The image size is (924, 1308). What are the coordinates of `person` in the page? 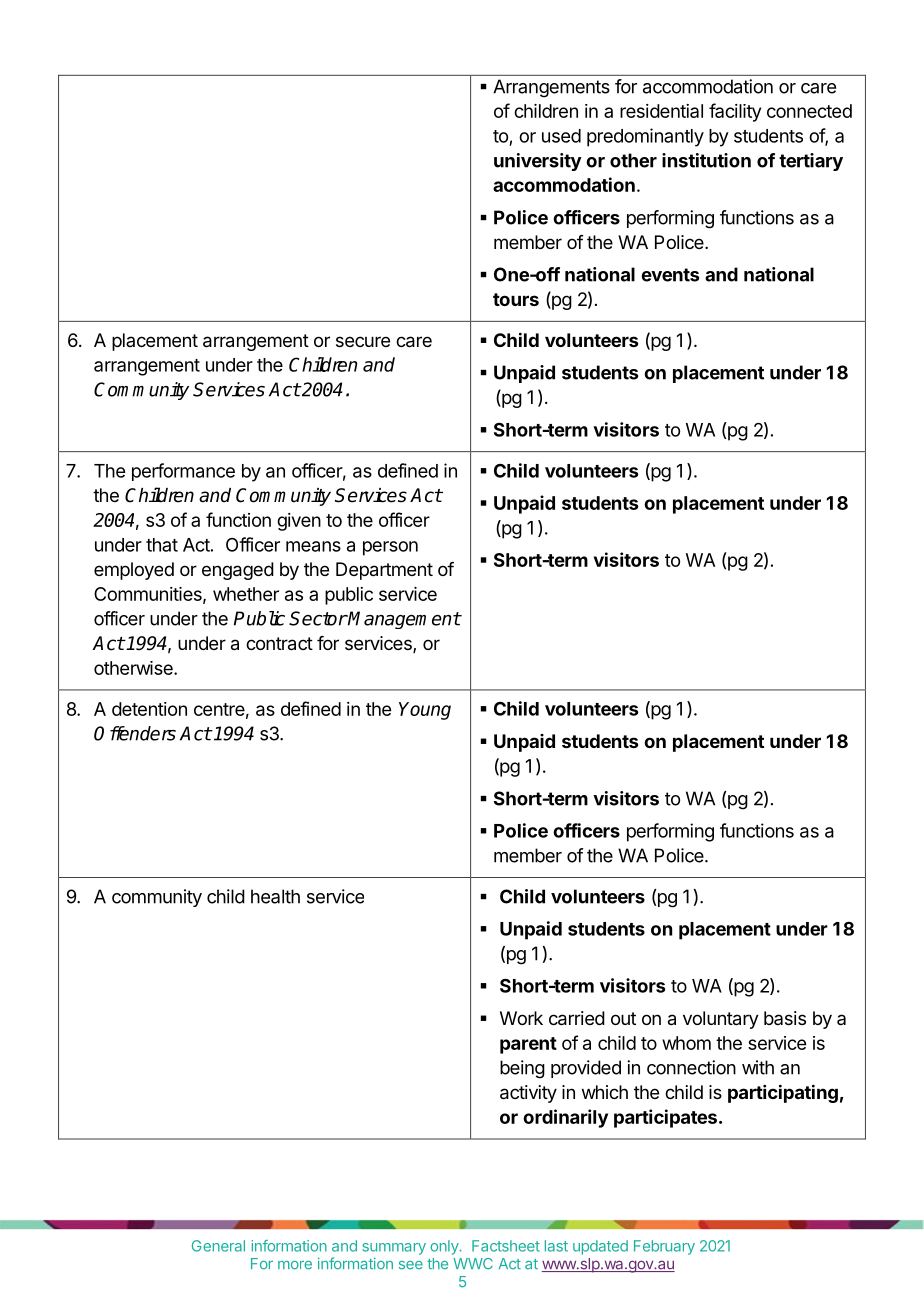 It's located at (390, 548).
